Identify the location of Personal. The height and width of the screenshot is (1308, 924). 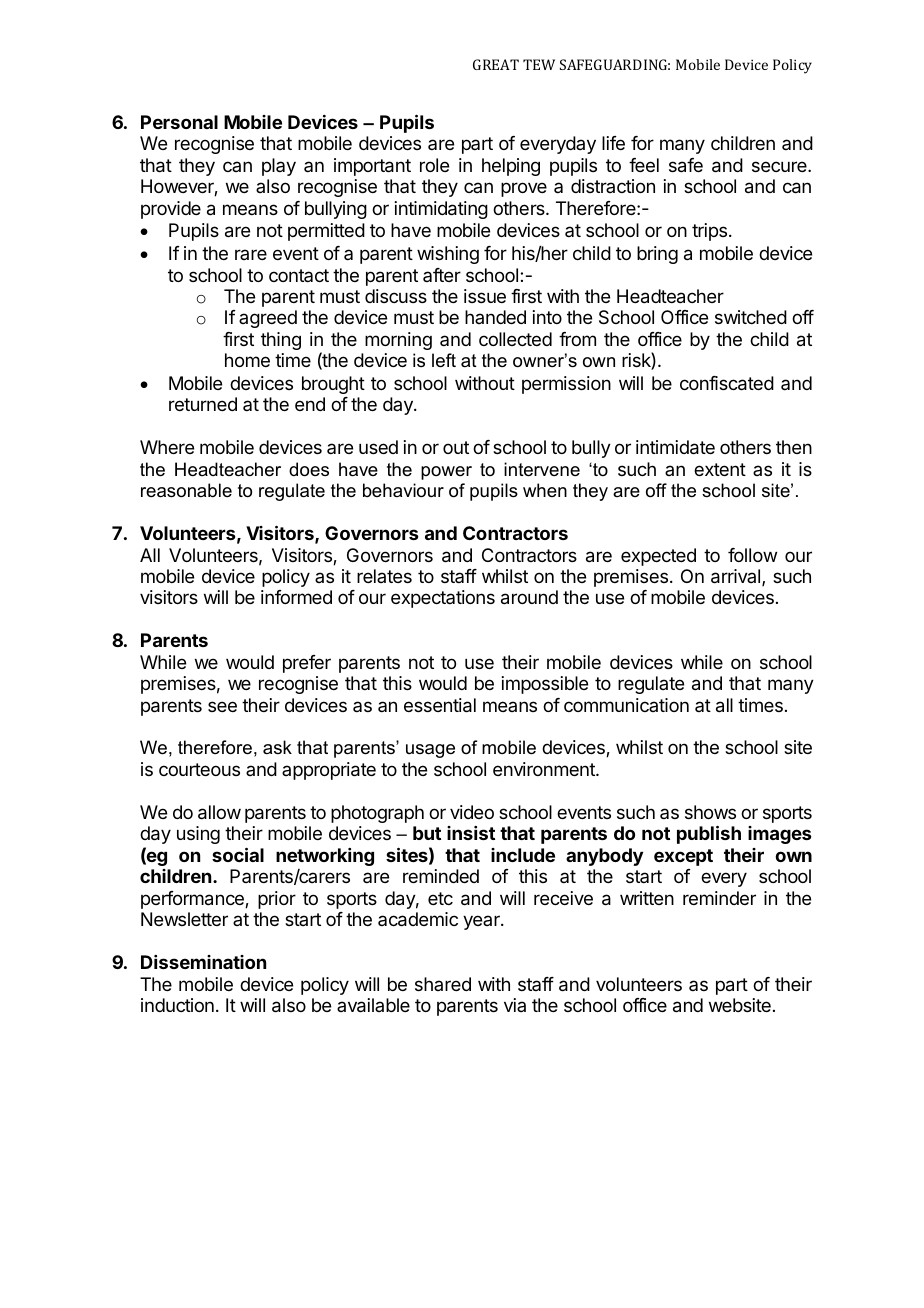
(179, 122).
